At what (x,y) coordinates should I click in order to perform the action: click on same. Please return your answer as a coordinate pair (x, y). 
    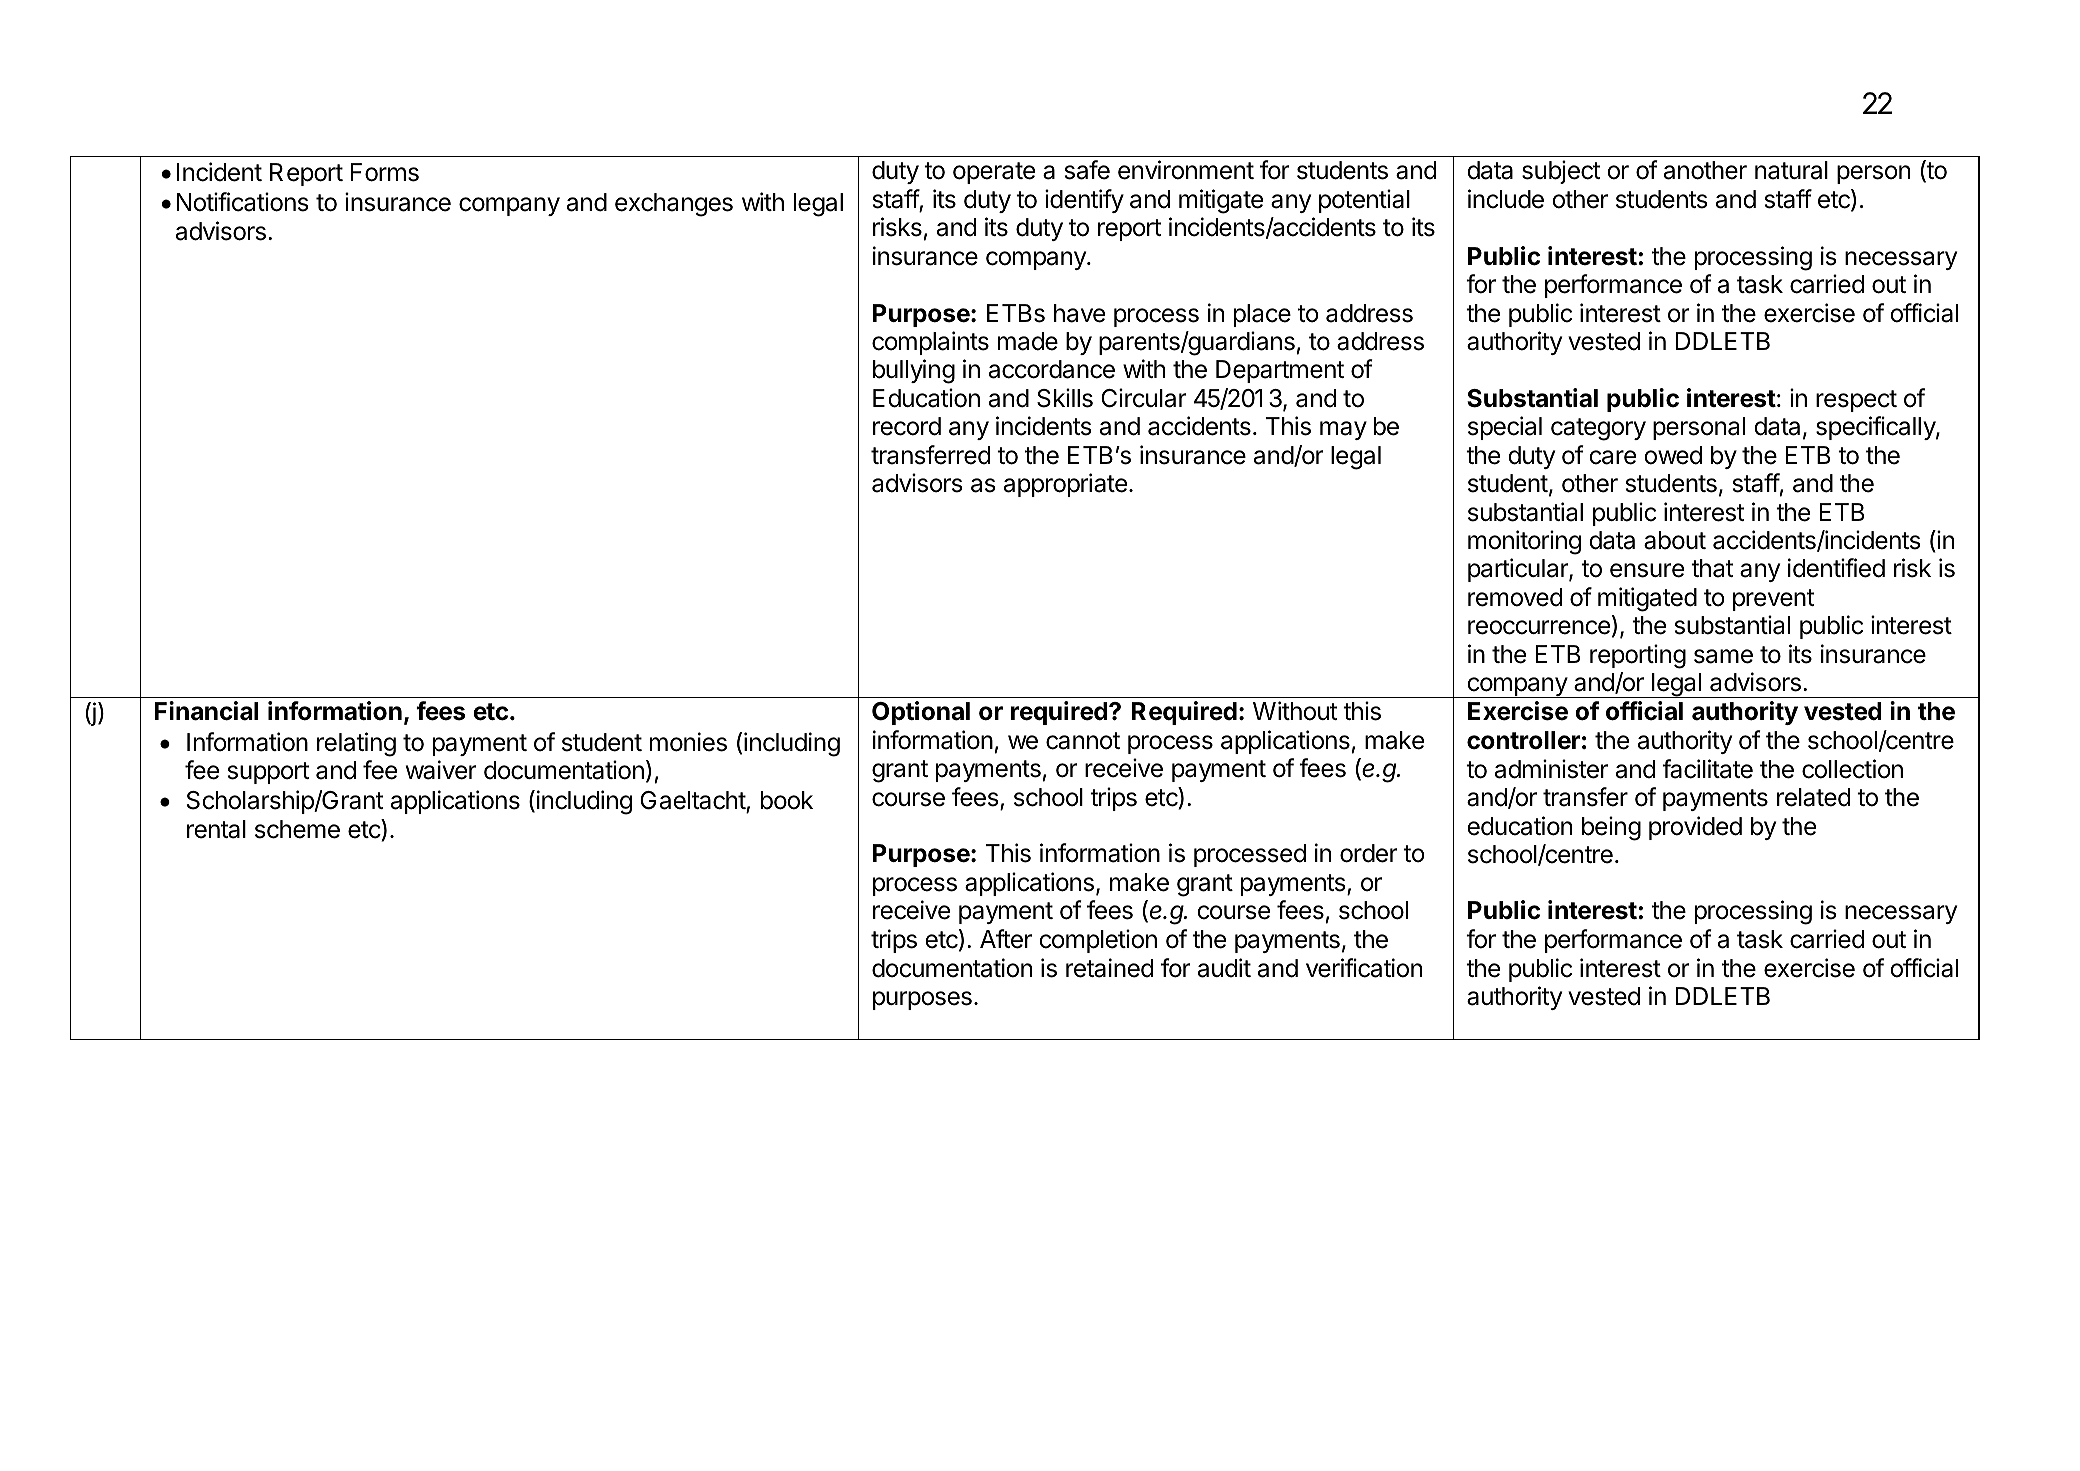
    Looking at the image, I should click on (1723, 656).
